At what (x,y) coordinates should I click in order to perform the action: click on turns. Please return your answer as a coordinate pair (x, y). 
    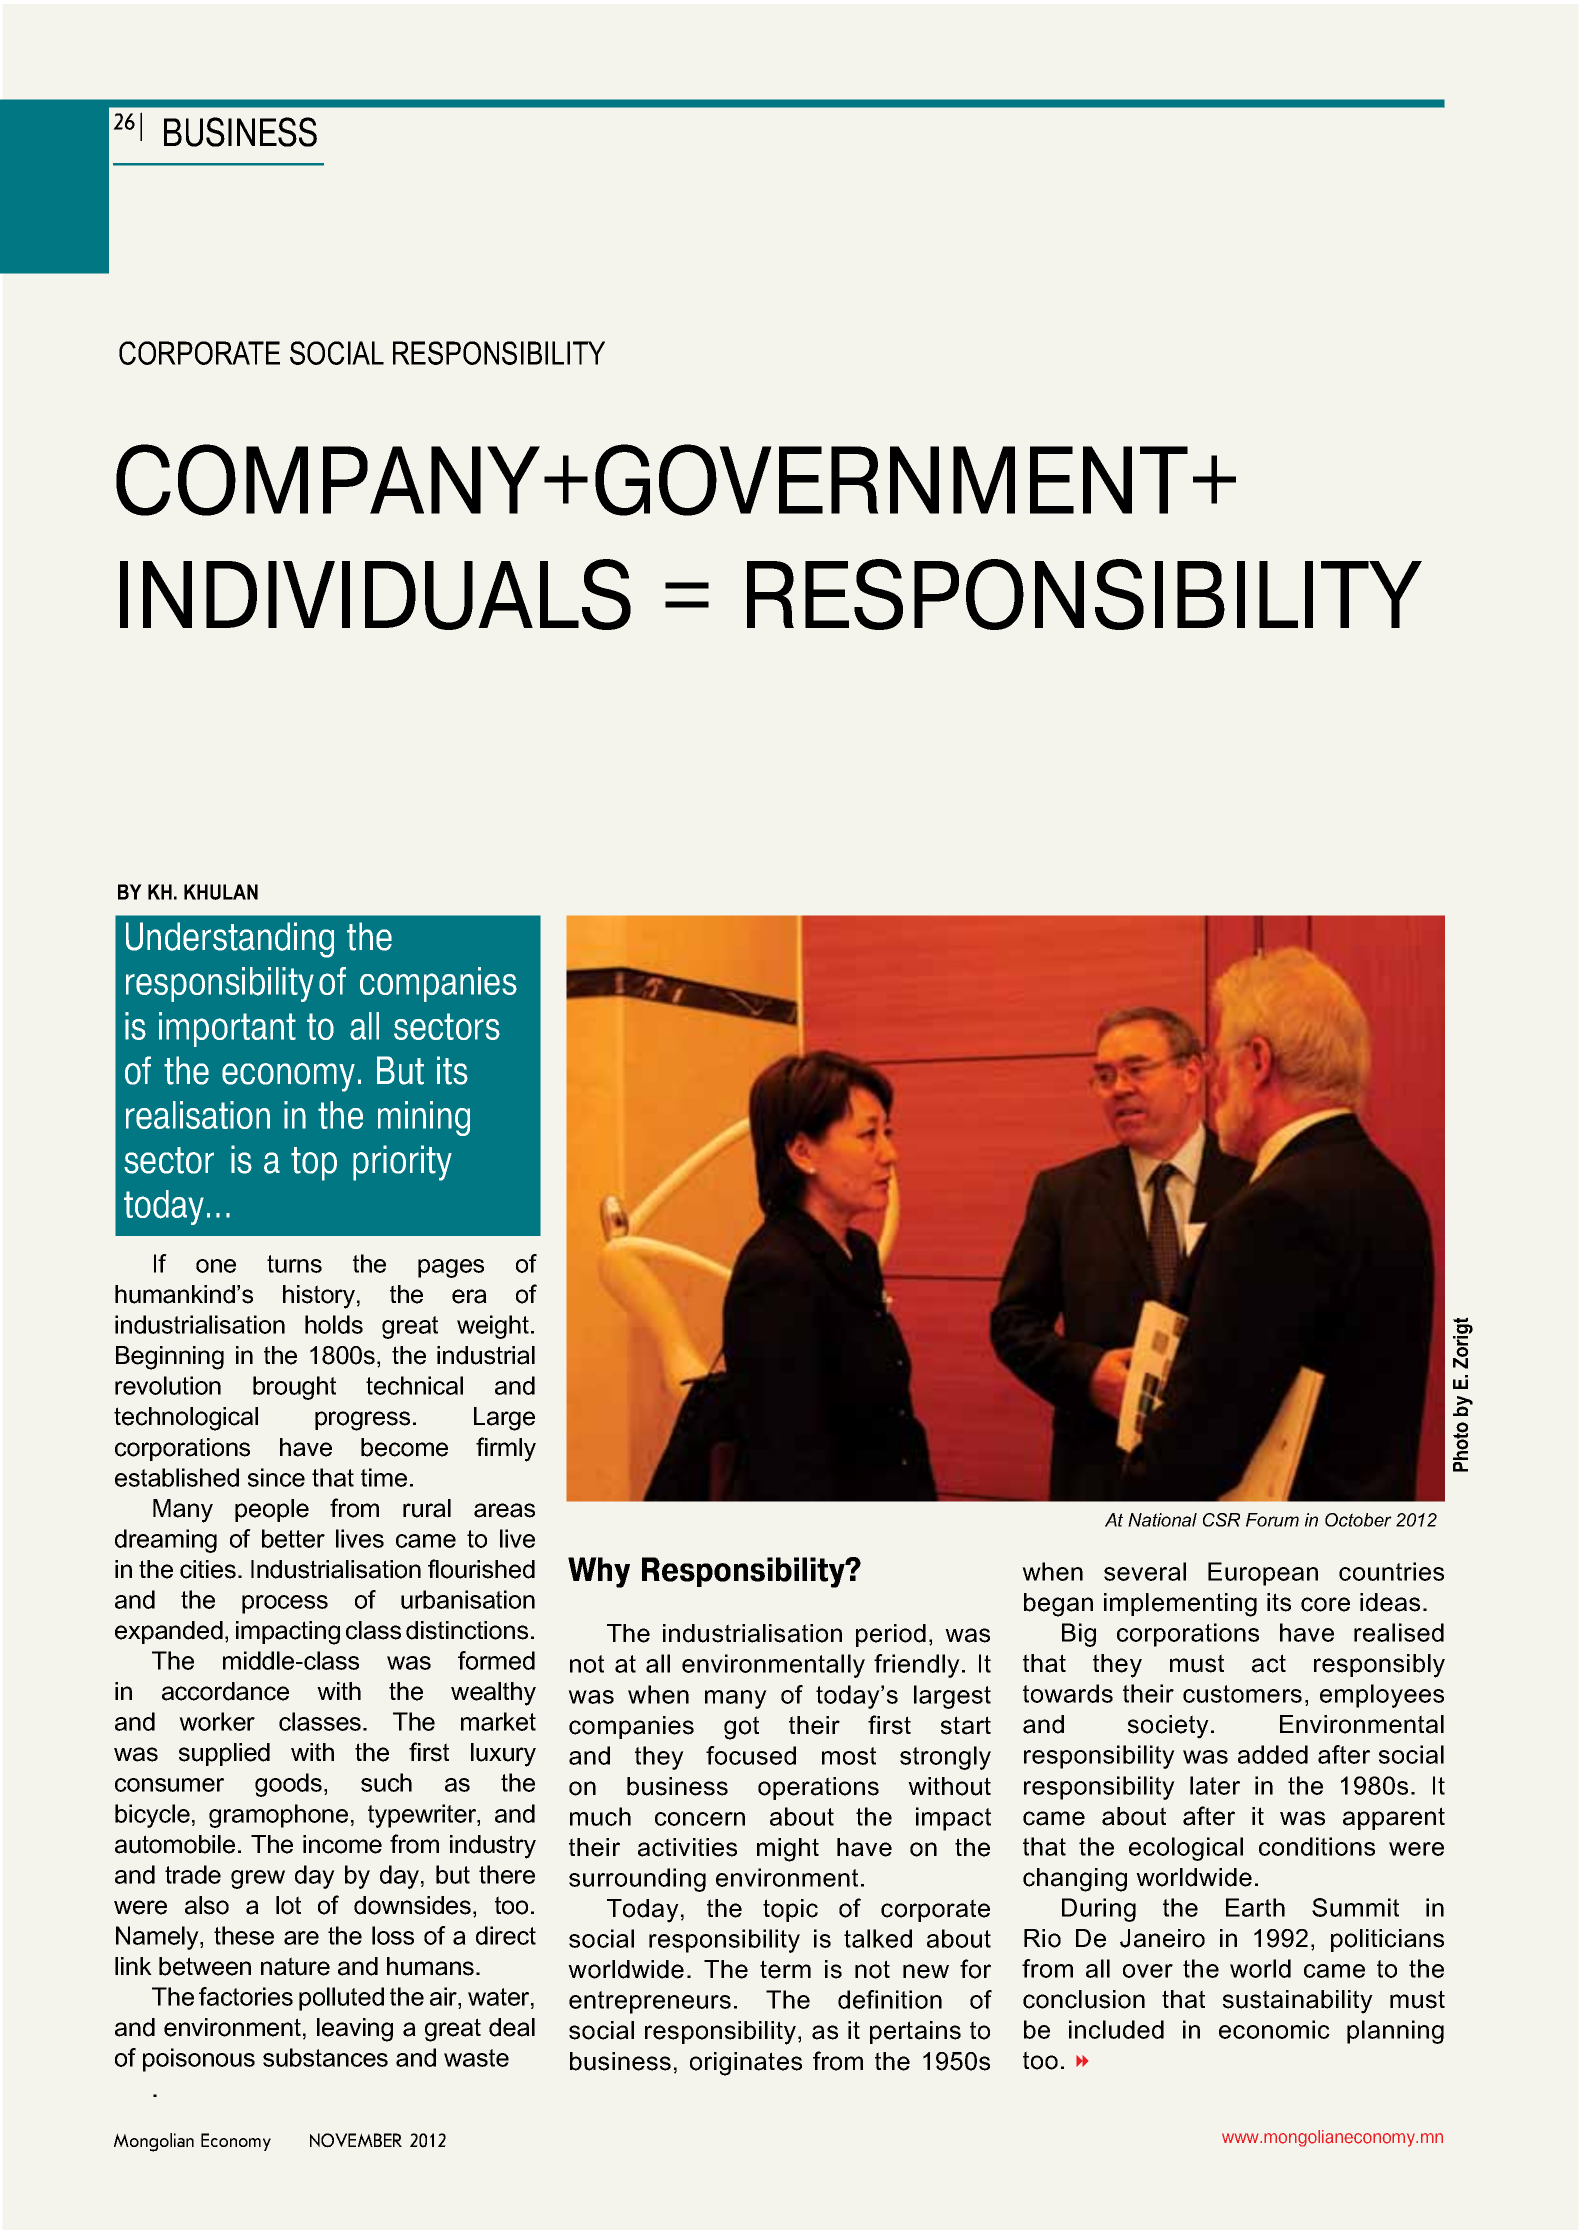
    Looking at the image, I should click on (294, 1264).
